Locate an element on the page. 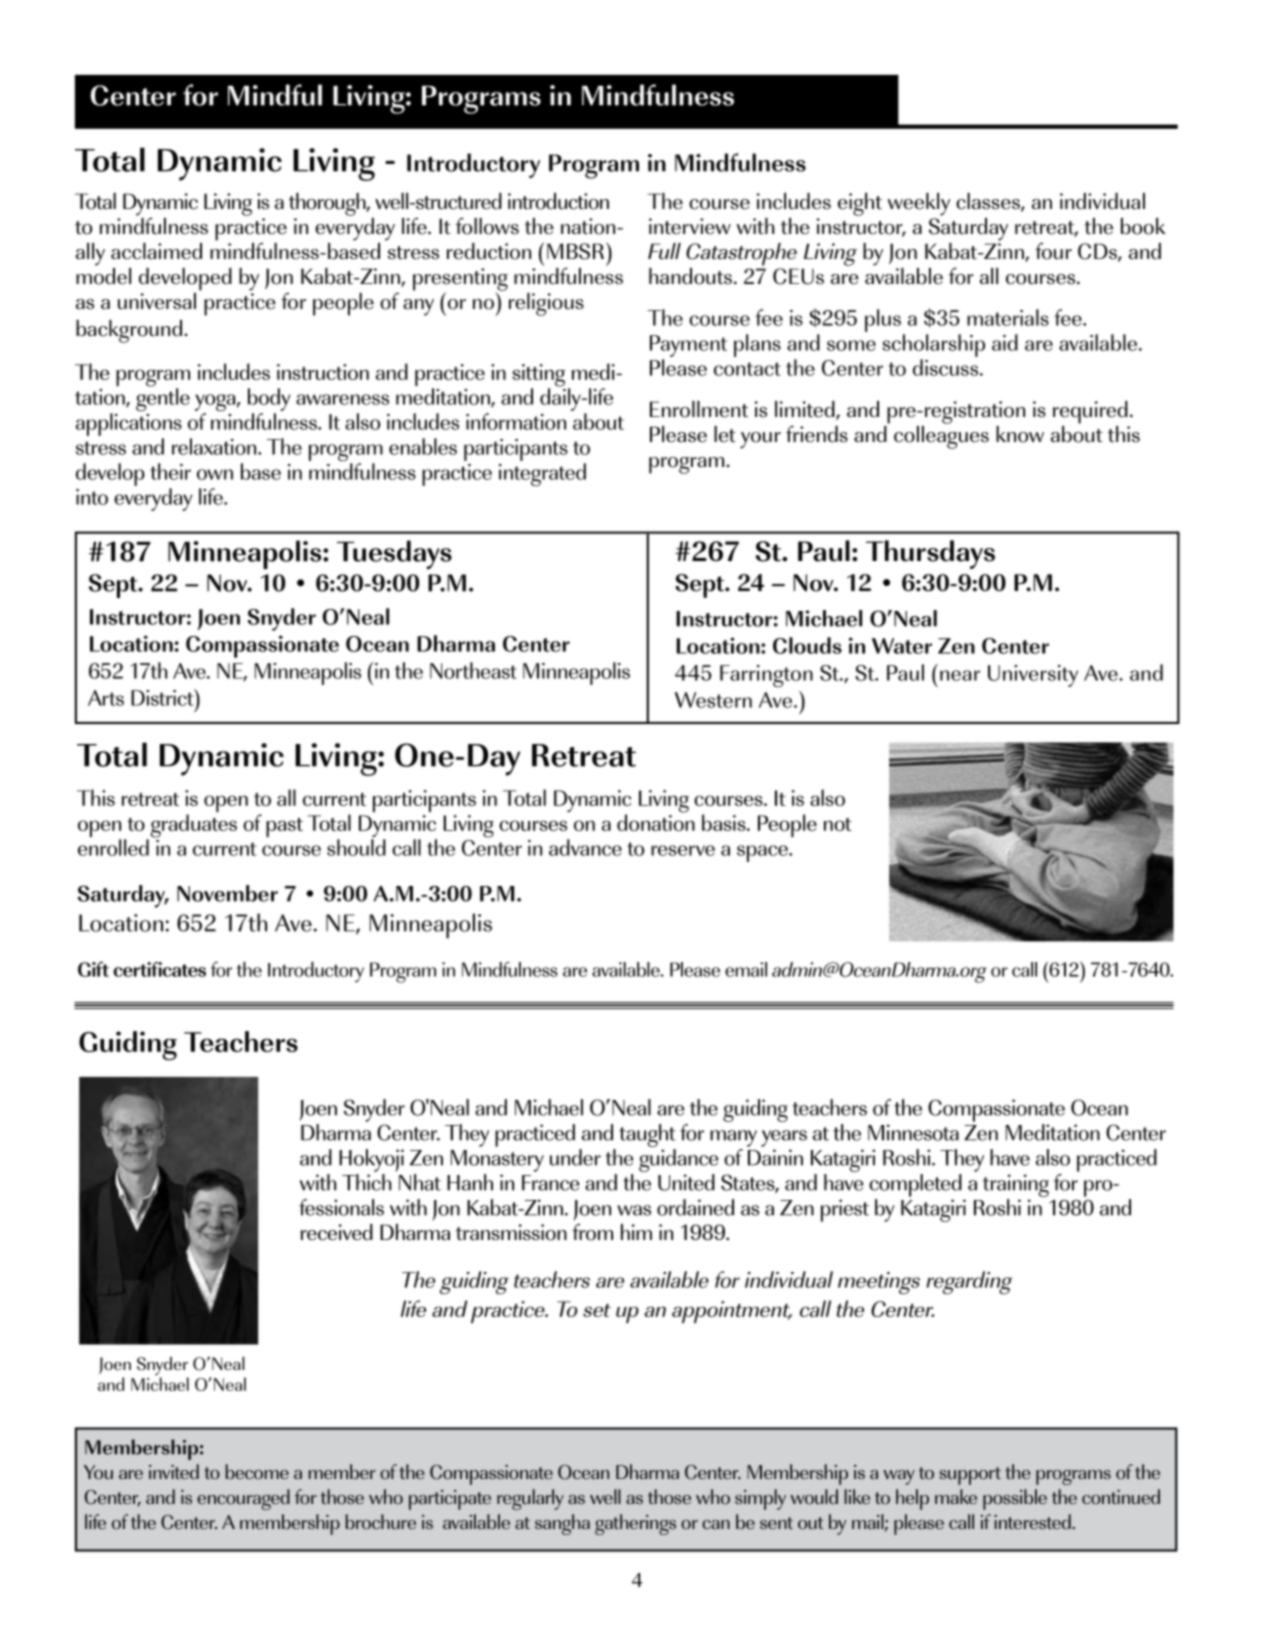 The height and width of the page is (1647, 1273). universal is located at coordinates (157, 301).
